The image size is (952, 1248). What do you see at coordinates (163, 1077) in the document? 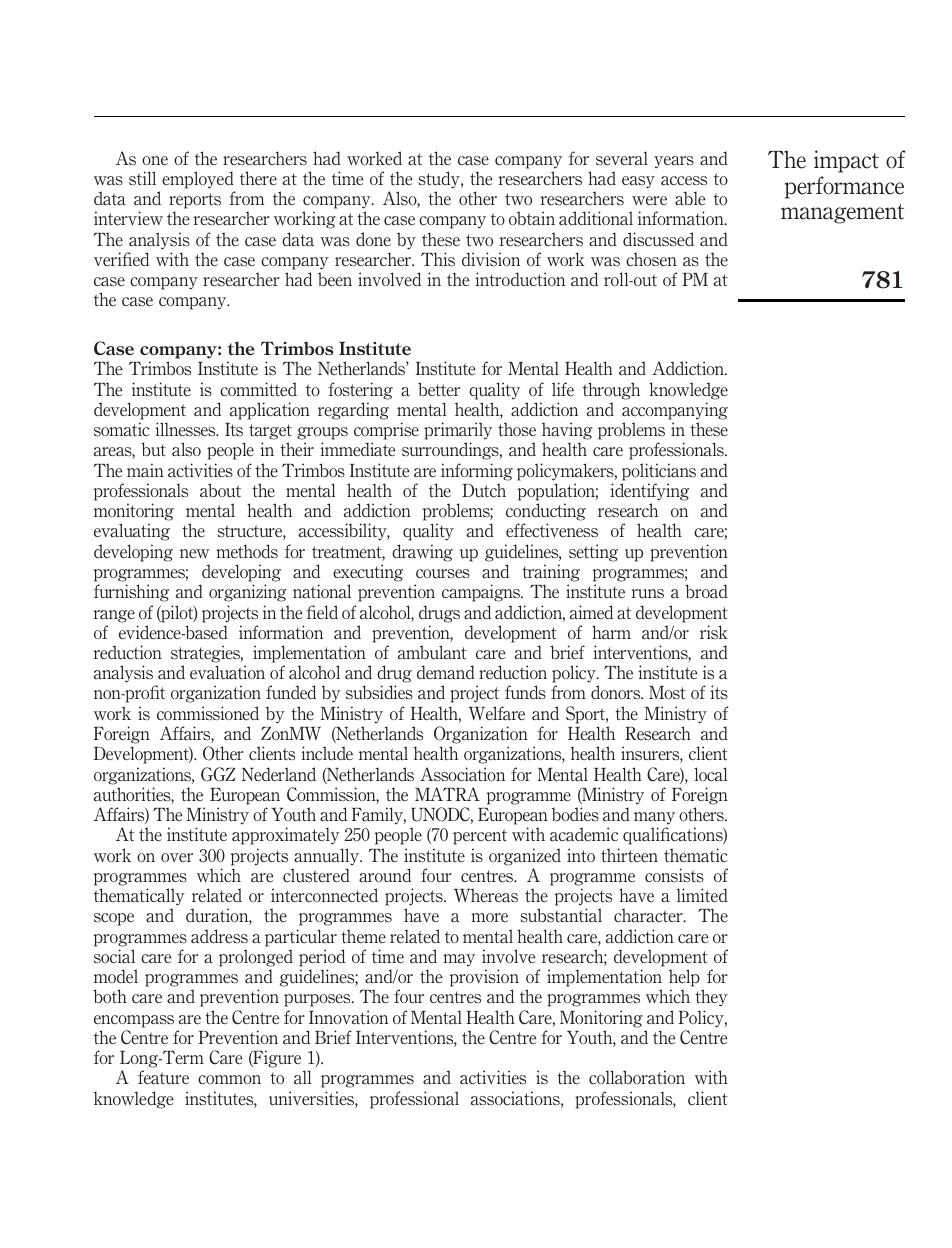
I see `feature` at bounding box center [163, 1077].
